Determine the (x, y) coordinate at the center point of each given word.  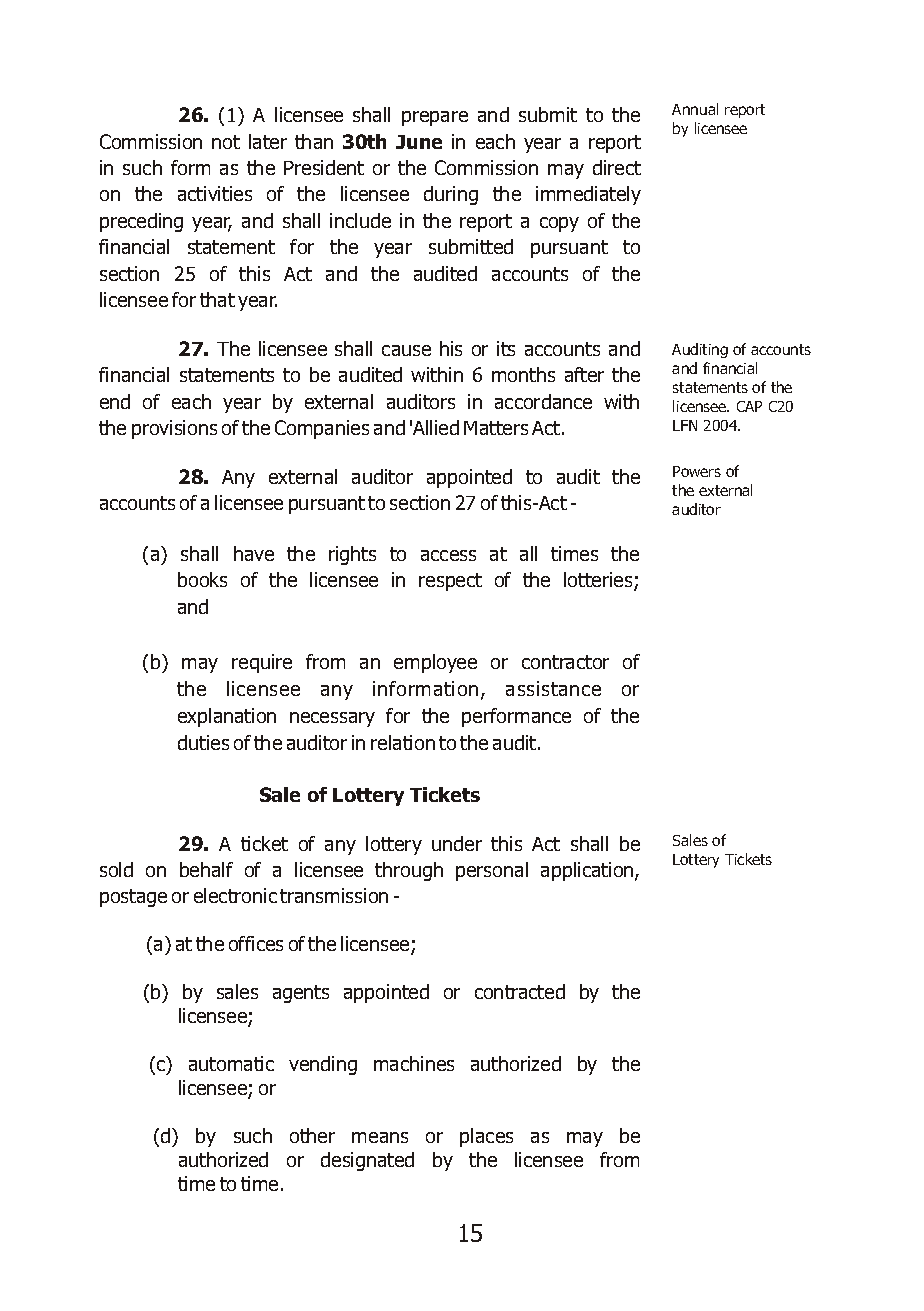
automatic (231, 1063)
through (409, 871)
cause (406, 350)
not (226, 142)
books (202, 579)
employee (435, 663)
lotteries (599, 581)
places (486, 1137)
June (419, 142)
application (588, 871)
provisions (174, 429)
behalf (206, 869)
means (380, 1137)
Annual (695, 109)
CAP (749, 406)
